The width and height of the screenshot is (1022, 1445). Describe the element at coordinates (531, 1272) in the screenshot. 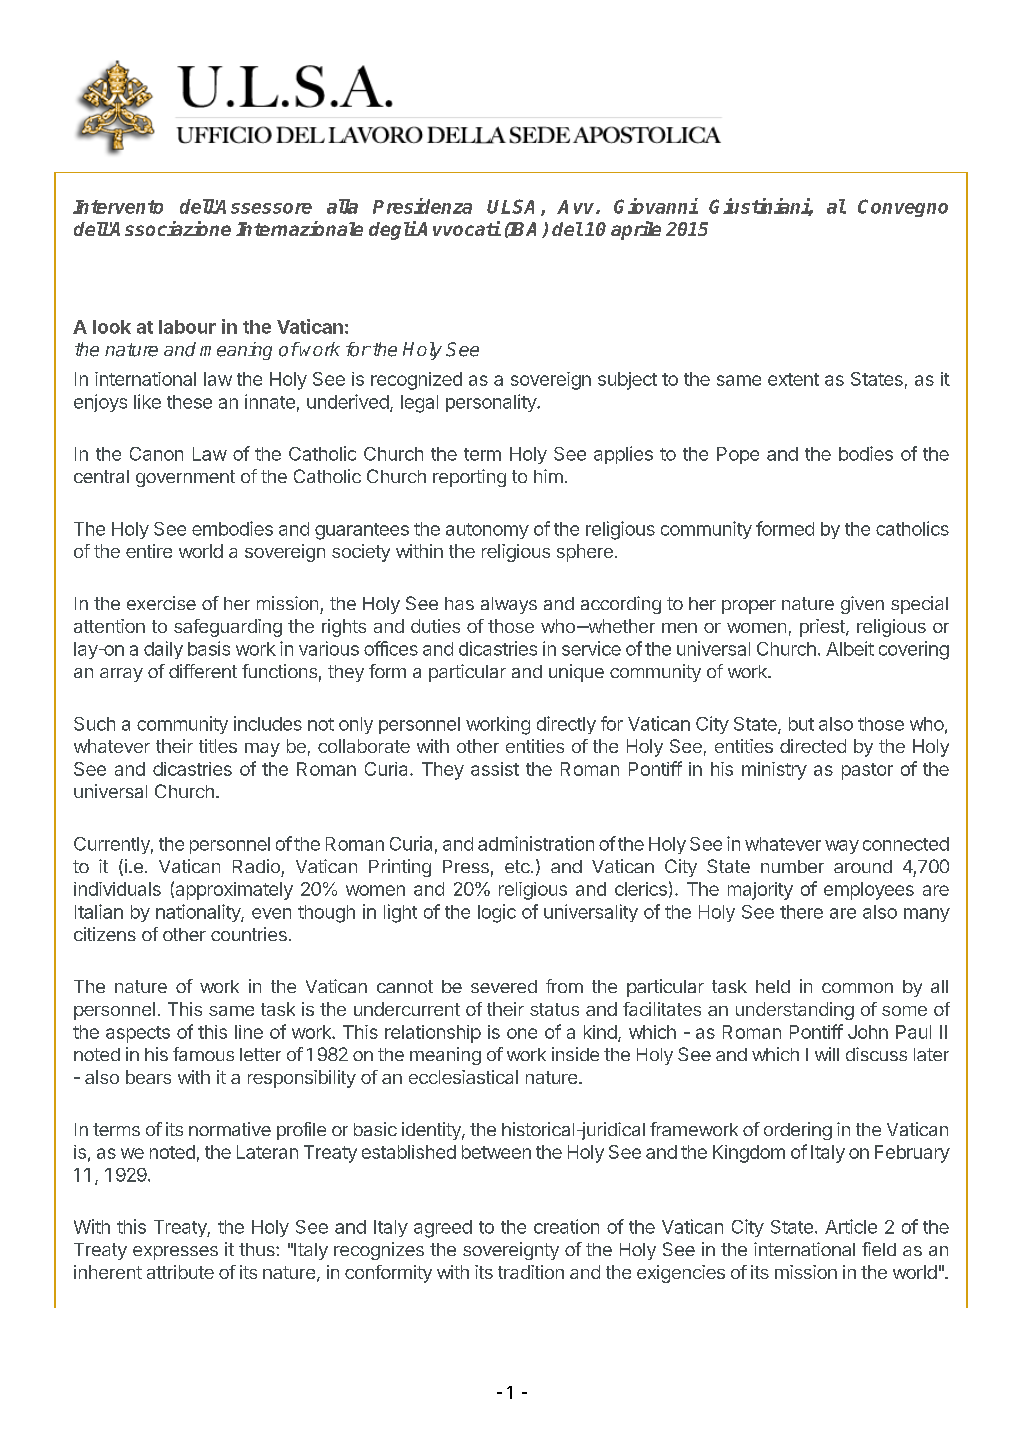

I see `tradition` at that location.
